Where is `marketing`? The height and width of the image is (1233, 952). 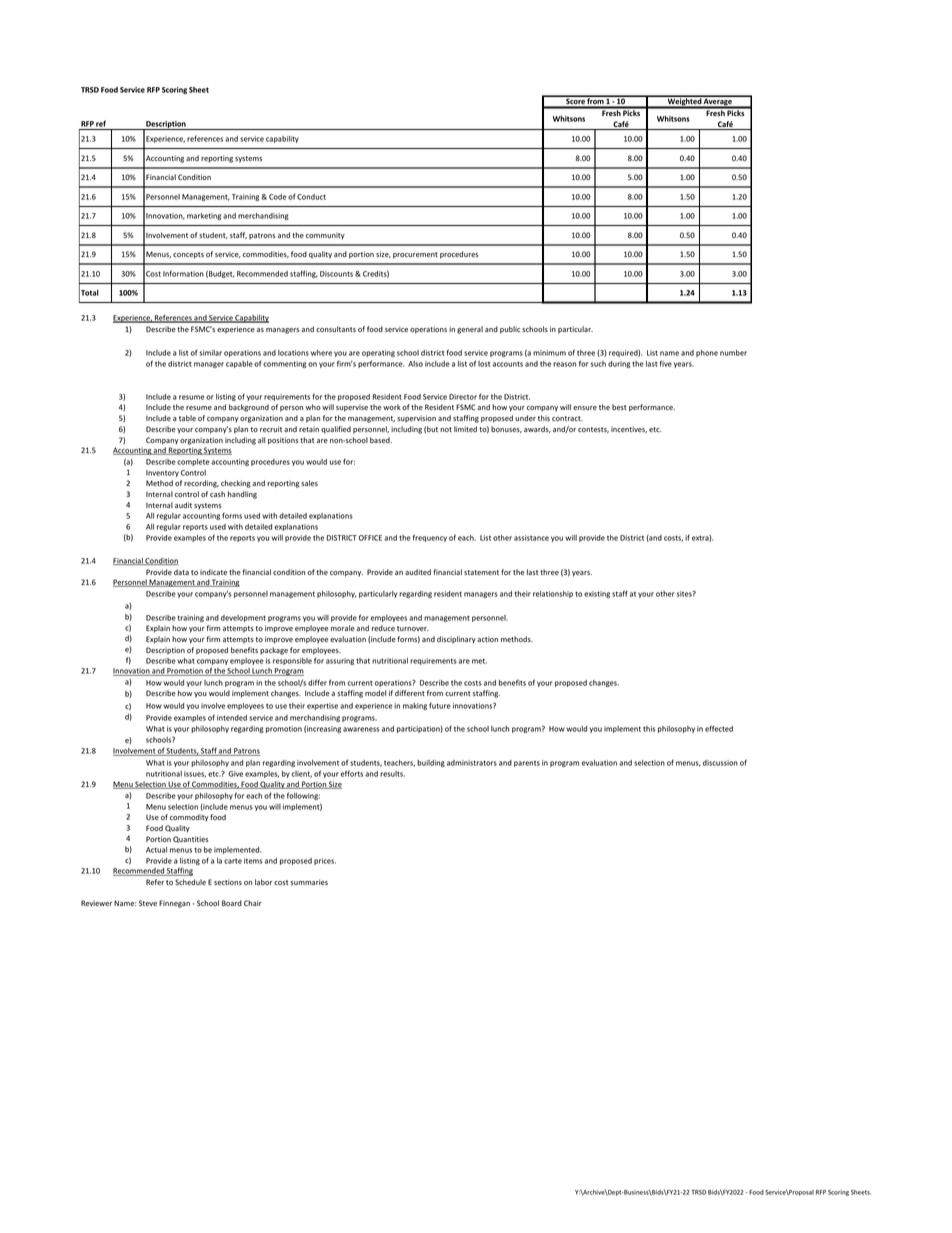 marketing is located at coordinates (204, 216).
